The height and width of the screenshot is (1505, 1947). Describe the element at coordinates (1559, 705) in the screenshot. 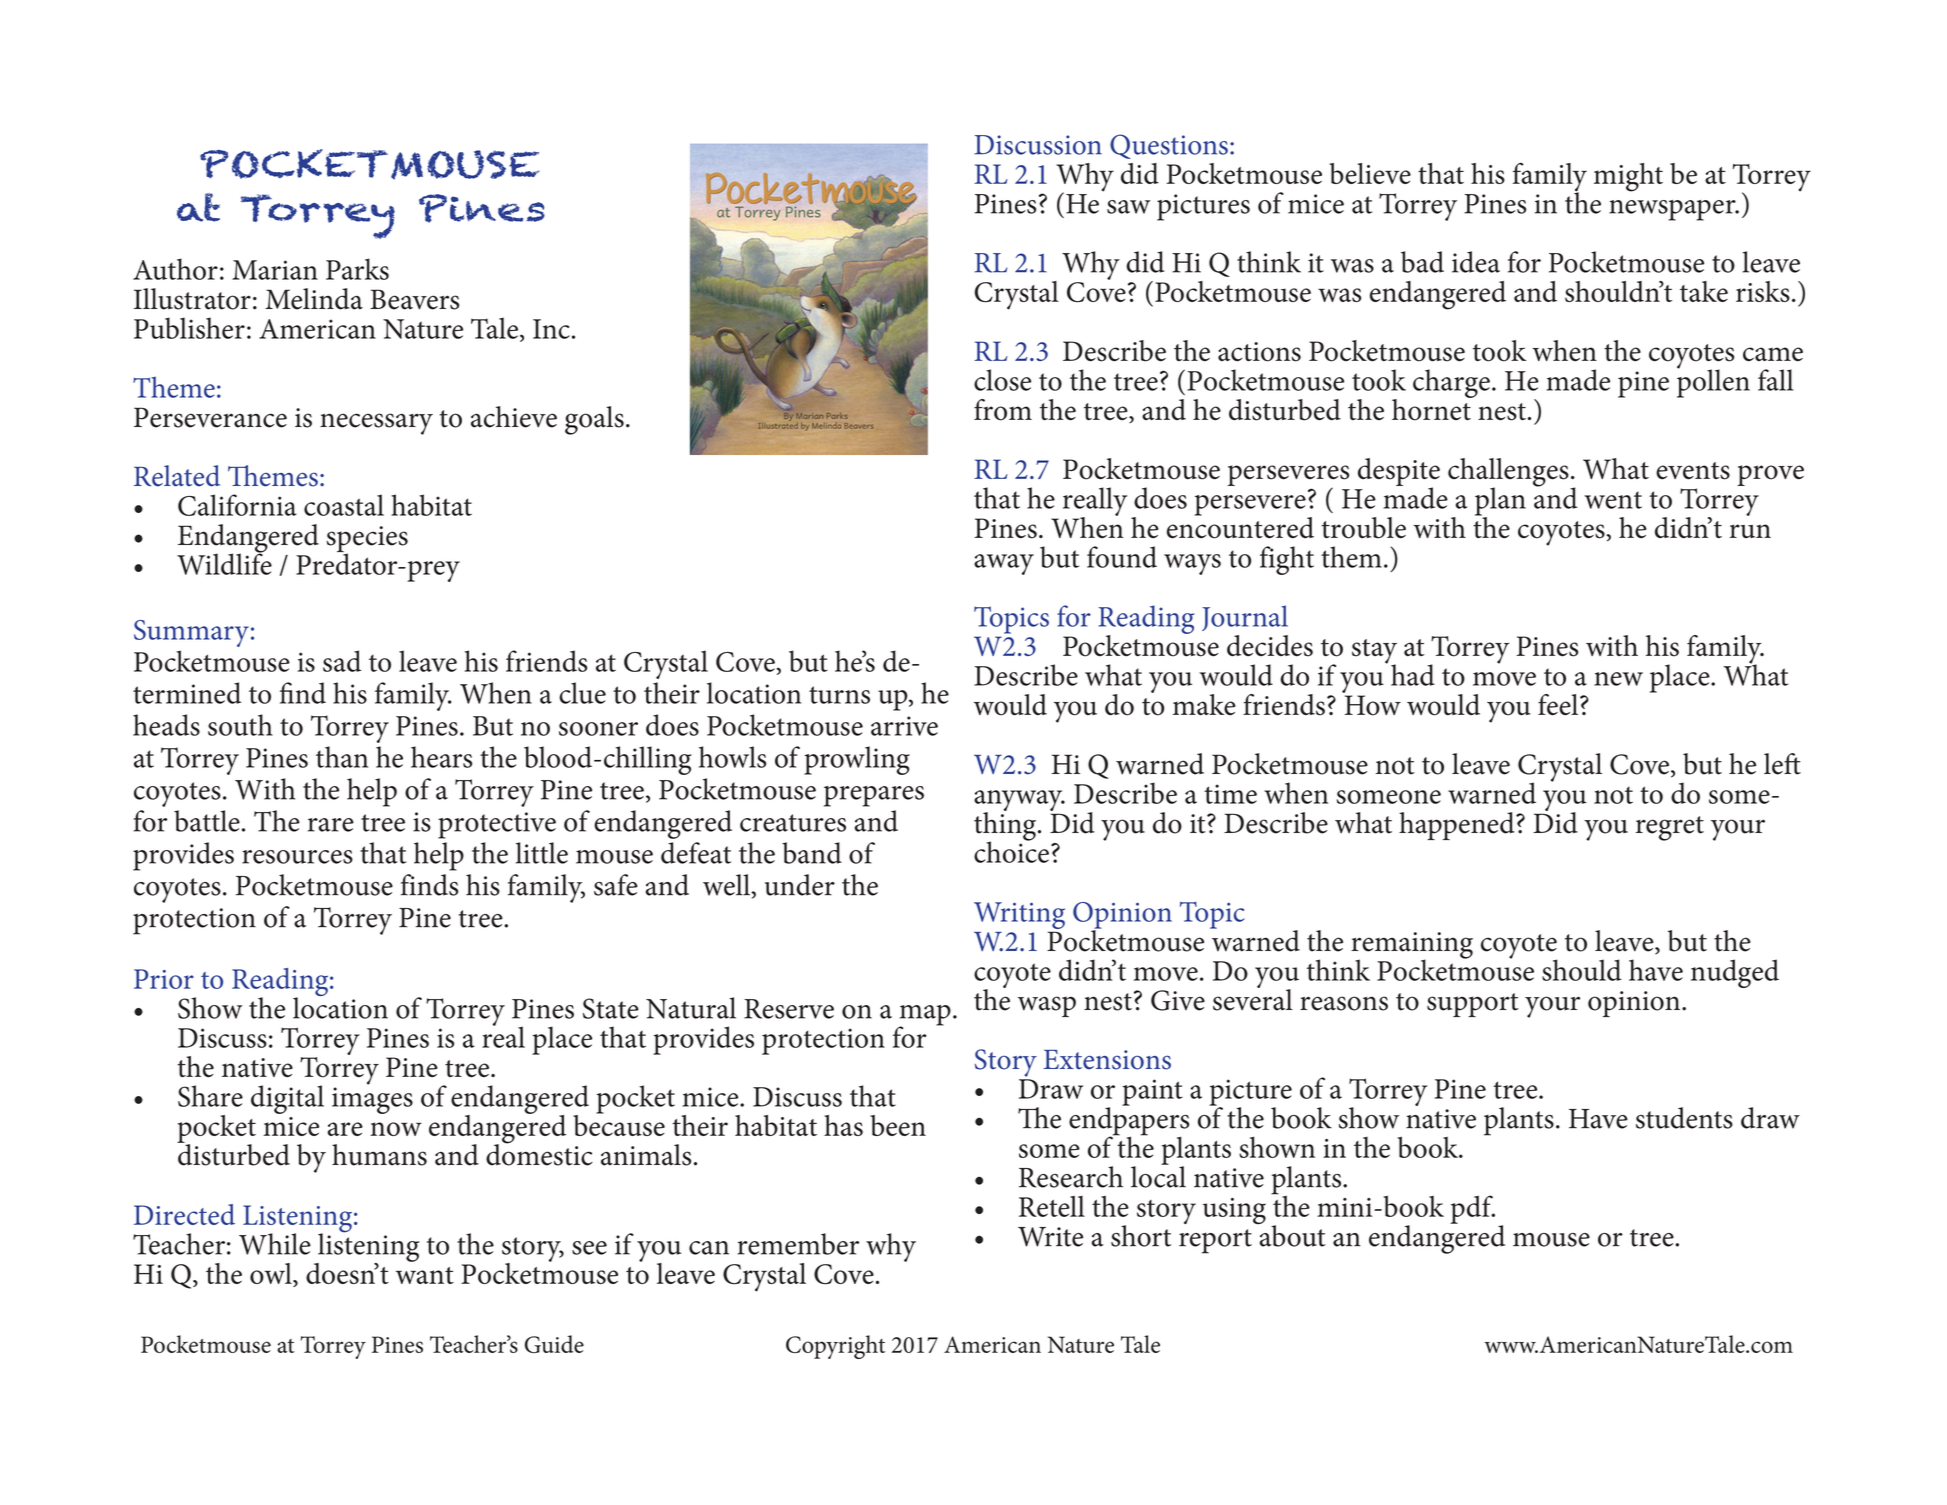

I see `feel` at that location.
